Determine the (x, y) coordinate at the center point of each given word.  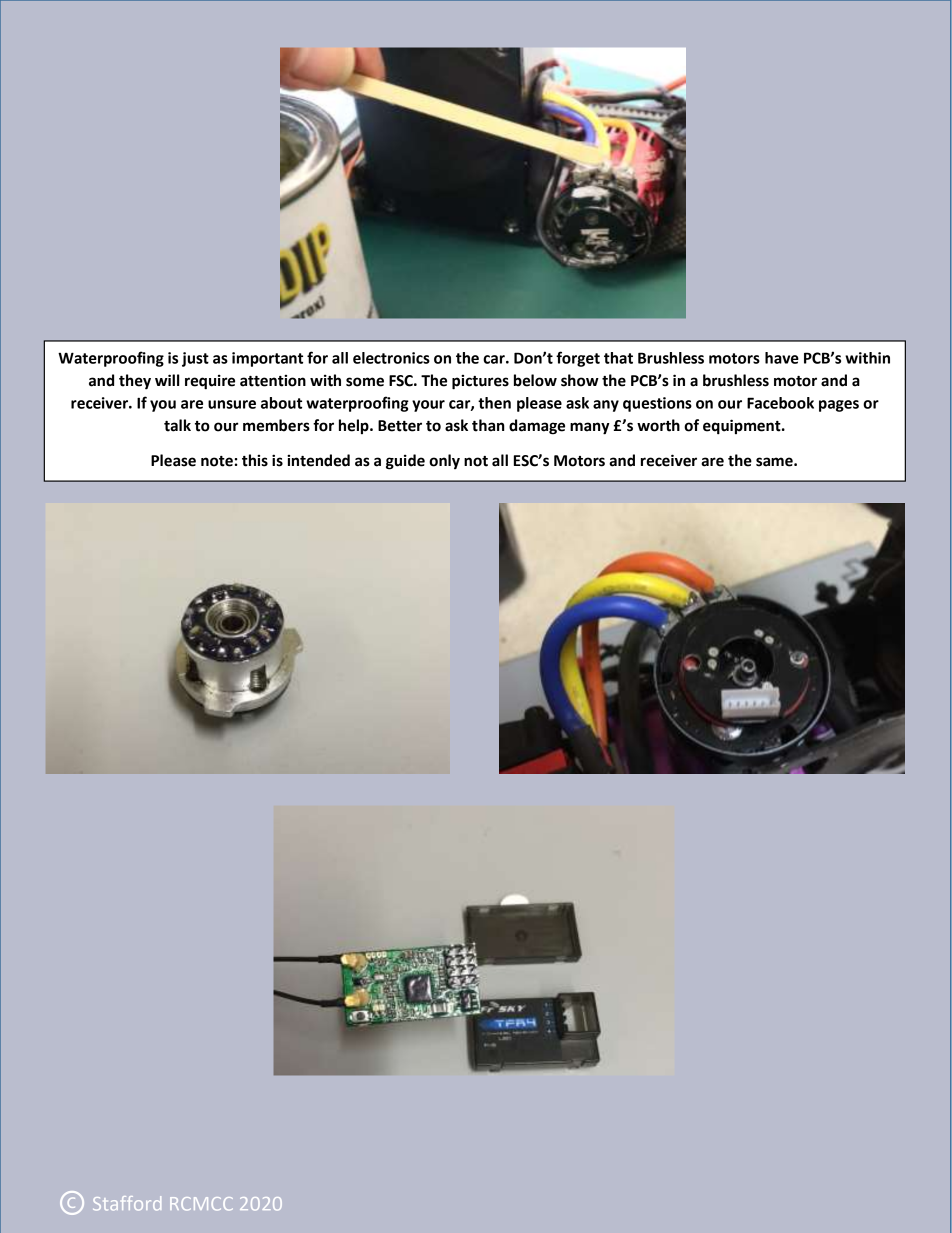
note (217, 461)
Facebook (780, 403)
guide (405, 462)
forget (578, 359)
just (195, 359)
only (444, 461)
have (782, 358)
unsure (232, 404)
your (428, 406)
